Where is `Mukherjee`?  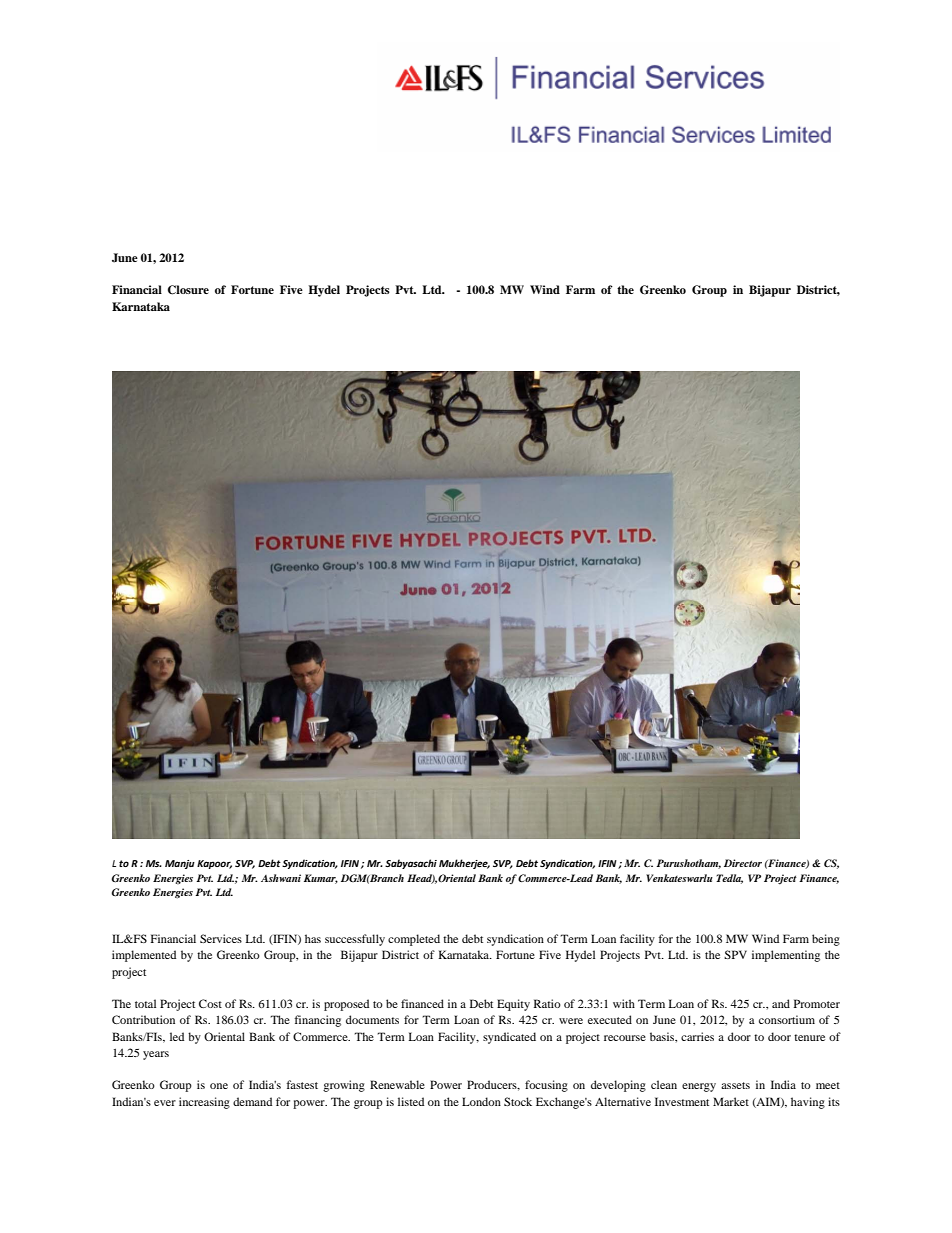
Mukherjee is located at coordinates (464, 864).
